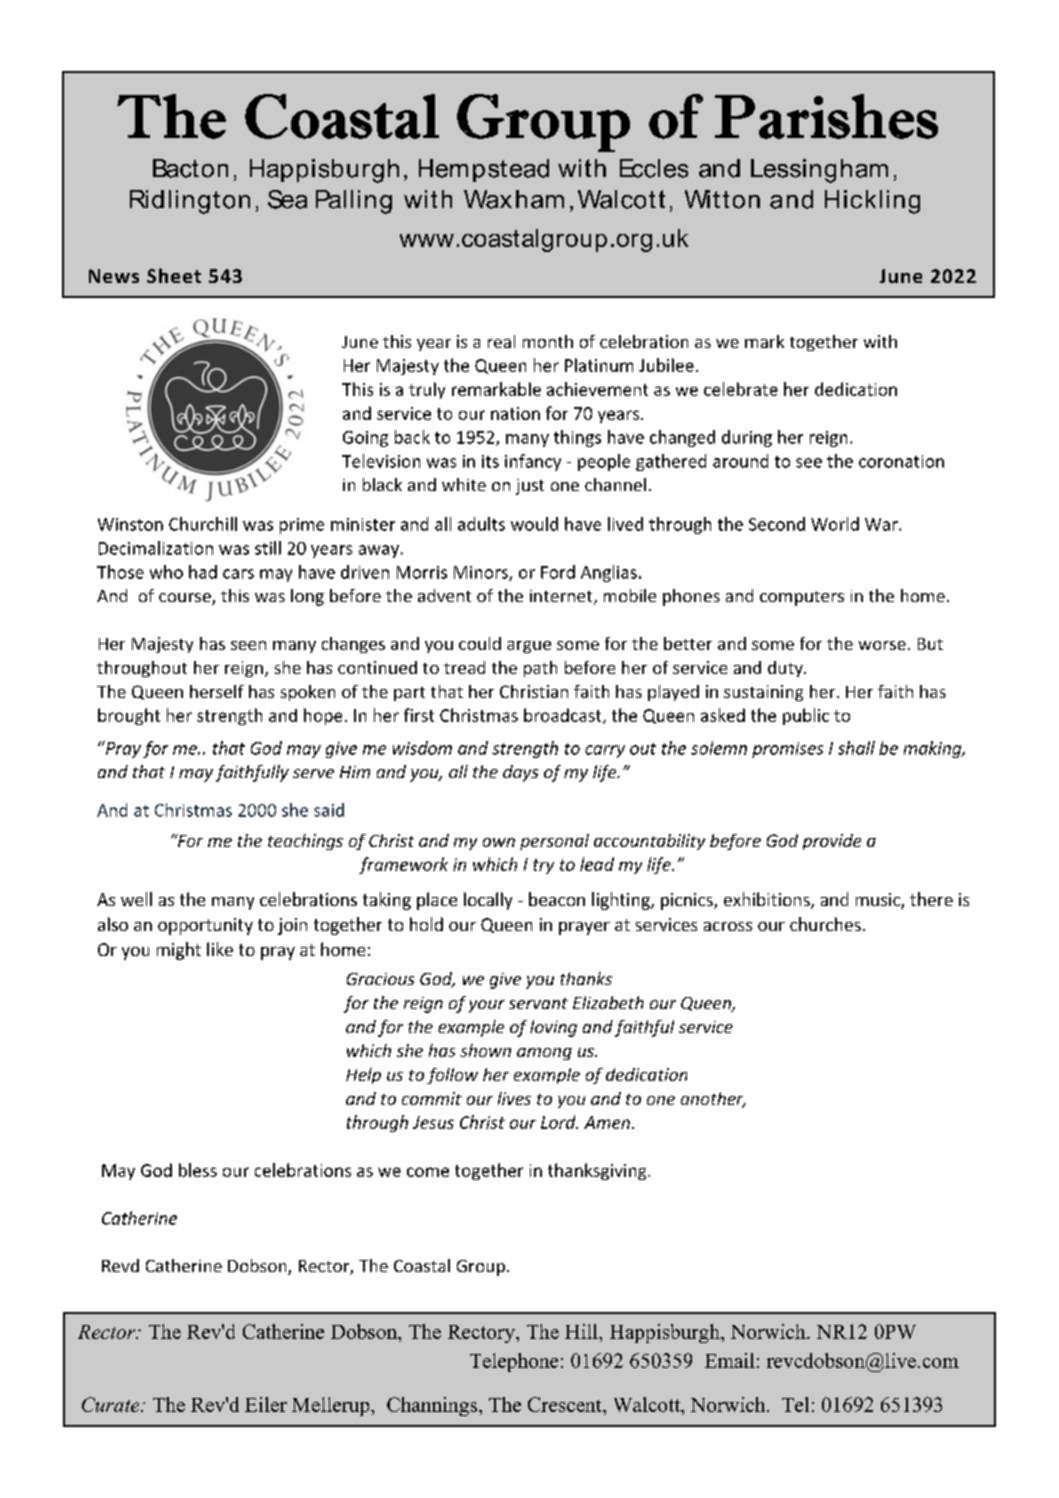 The height and width of the document is (1498, 1059). Describe the element at coordinates (198, 1170) in the document. I see `bless` at that location.
